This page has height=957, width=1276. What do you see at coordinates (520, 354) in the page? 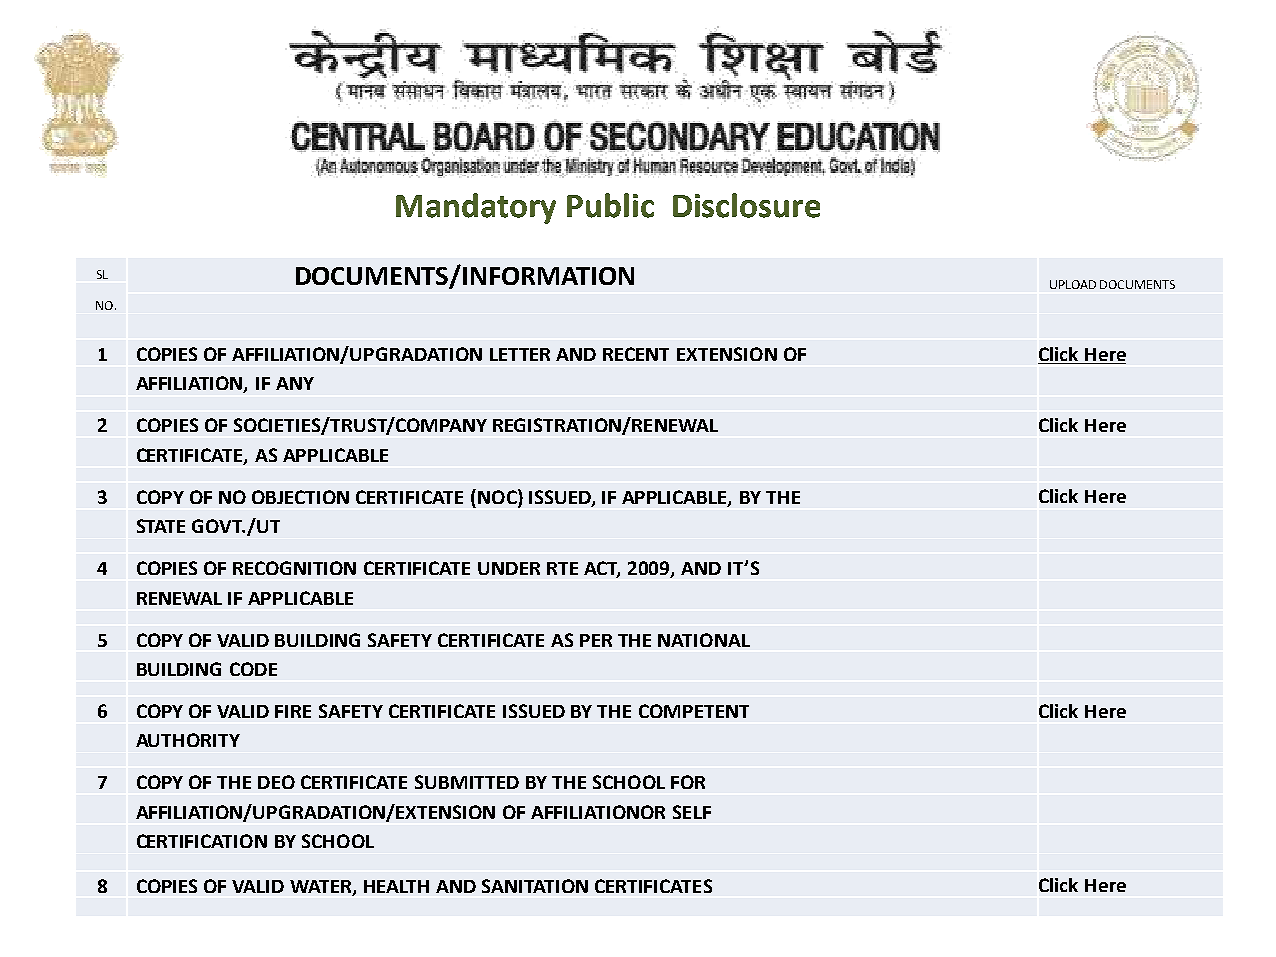
I see `LETTER` at bounding box center [520, 354].
